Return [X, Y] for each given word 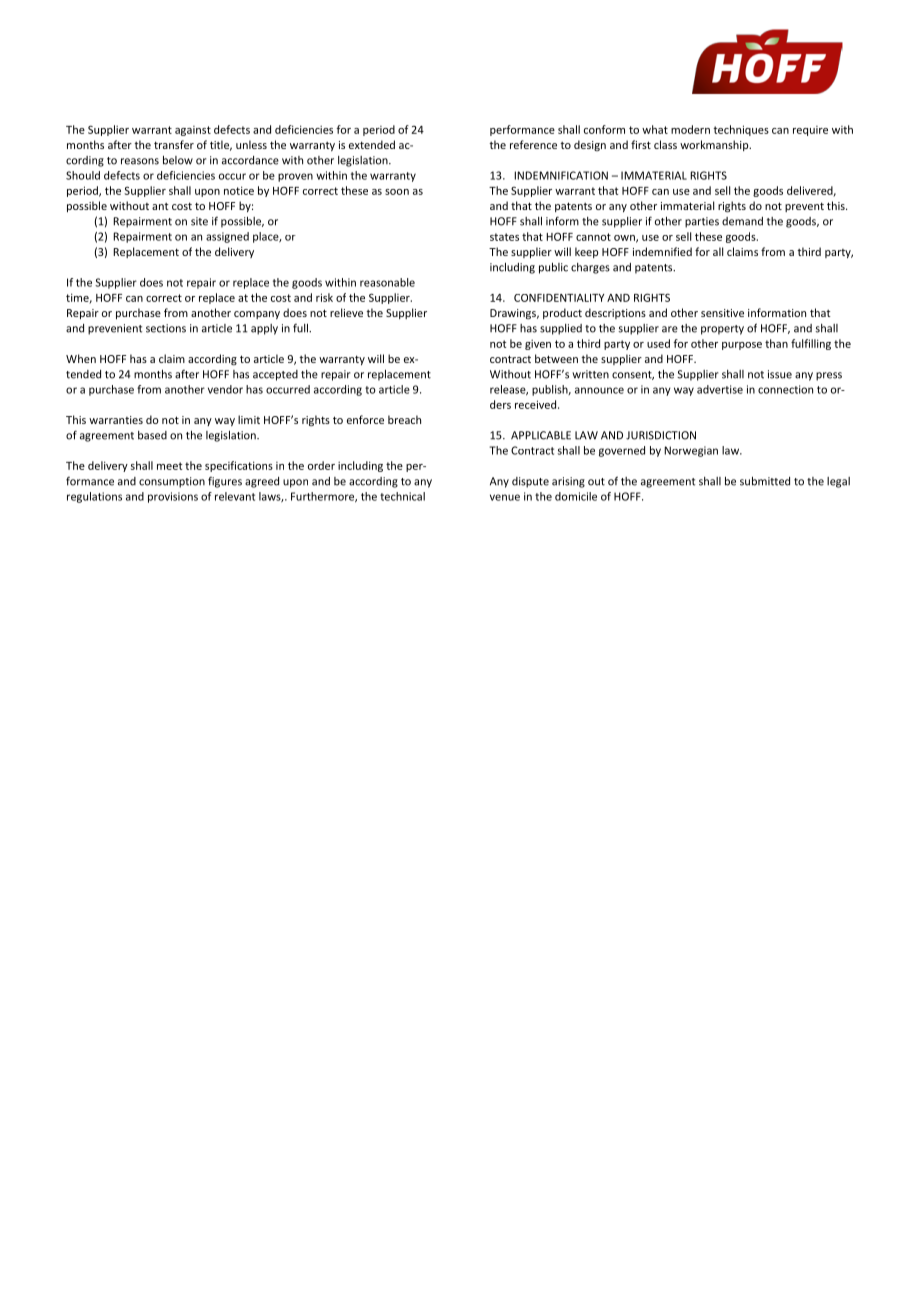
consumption [172, 482]
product [562, 313]
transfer [174, 144]
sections [166, 328]
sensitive [722, 313]
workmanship [715, 145]
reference [533, 144]
